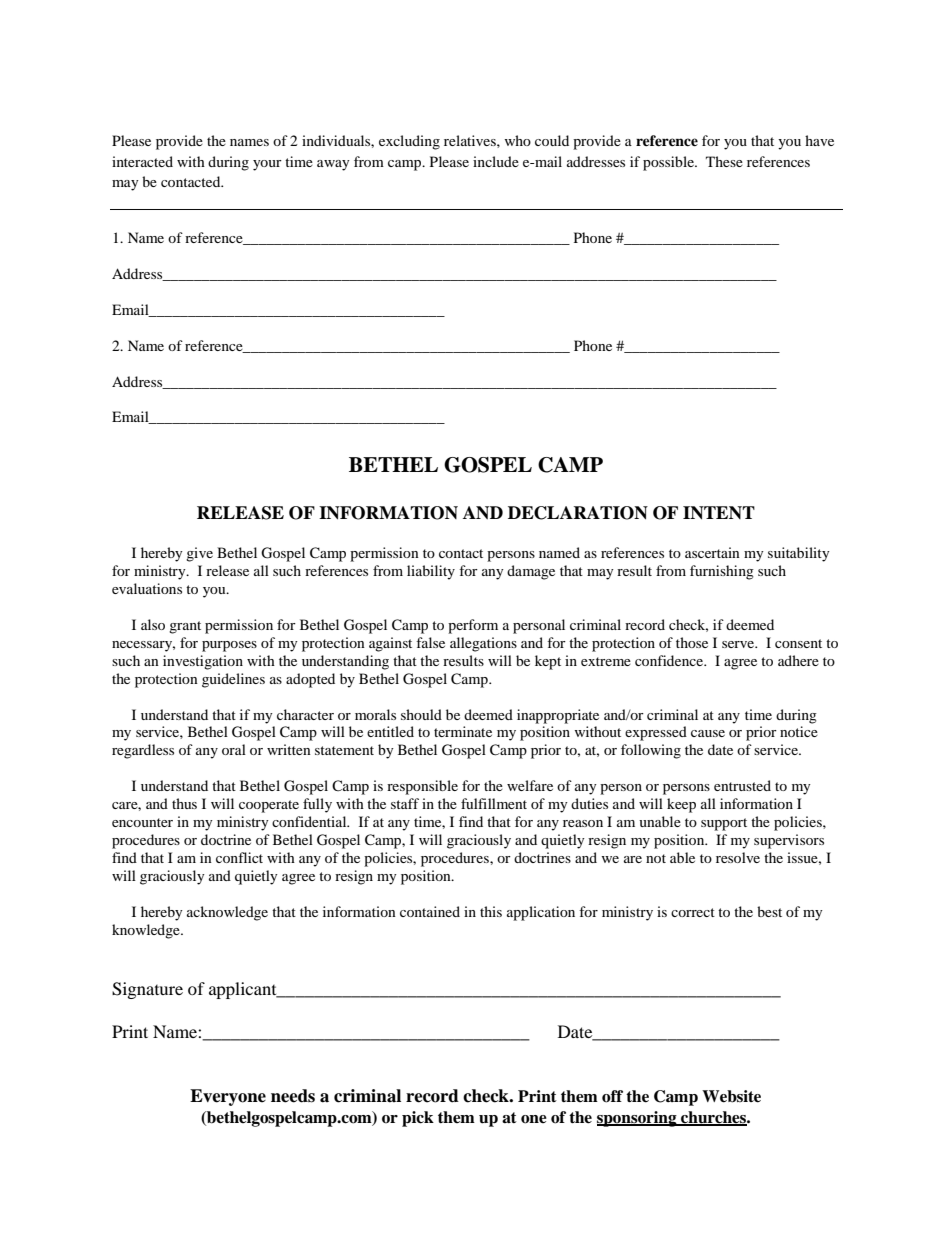 The height and width of the screenshot is (1233, 952). Describe the element at coordinates (267, 165) in the screenshot. I see `your` at that location.
